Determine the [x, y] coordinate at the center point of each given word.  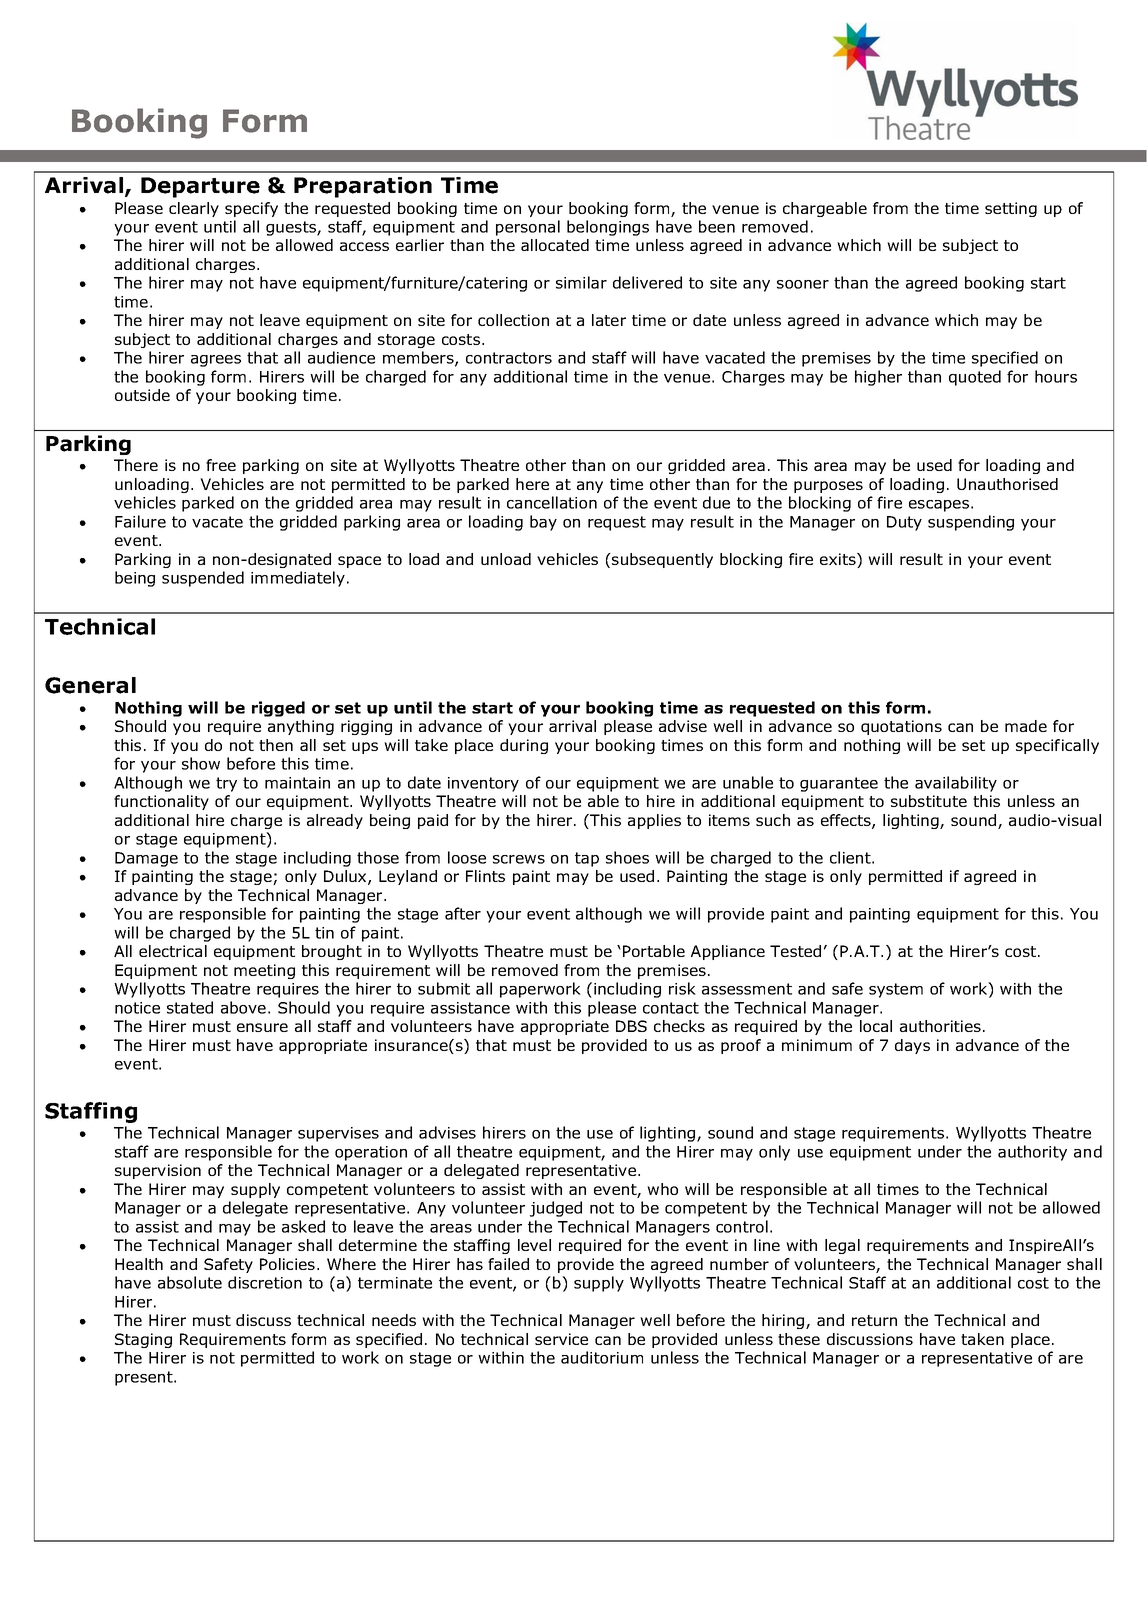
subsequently [661, 560]
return [874, 1320]
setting [1011, 209]
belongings [608, 228]
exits [839, 560]
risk [682, 988]
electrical [173, 951]
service [561, 1339]
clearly [194, 209]
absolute [190, 1282]
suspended [203, 579]
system [896, 990]
